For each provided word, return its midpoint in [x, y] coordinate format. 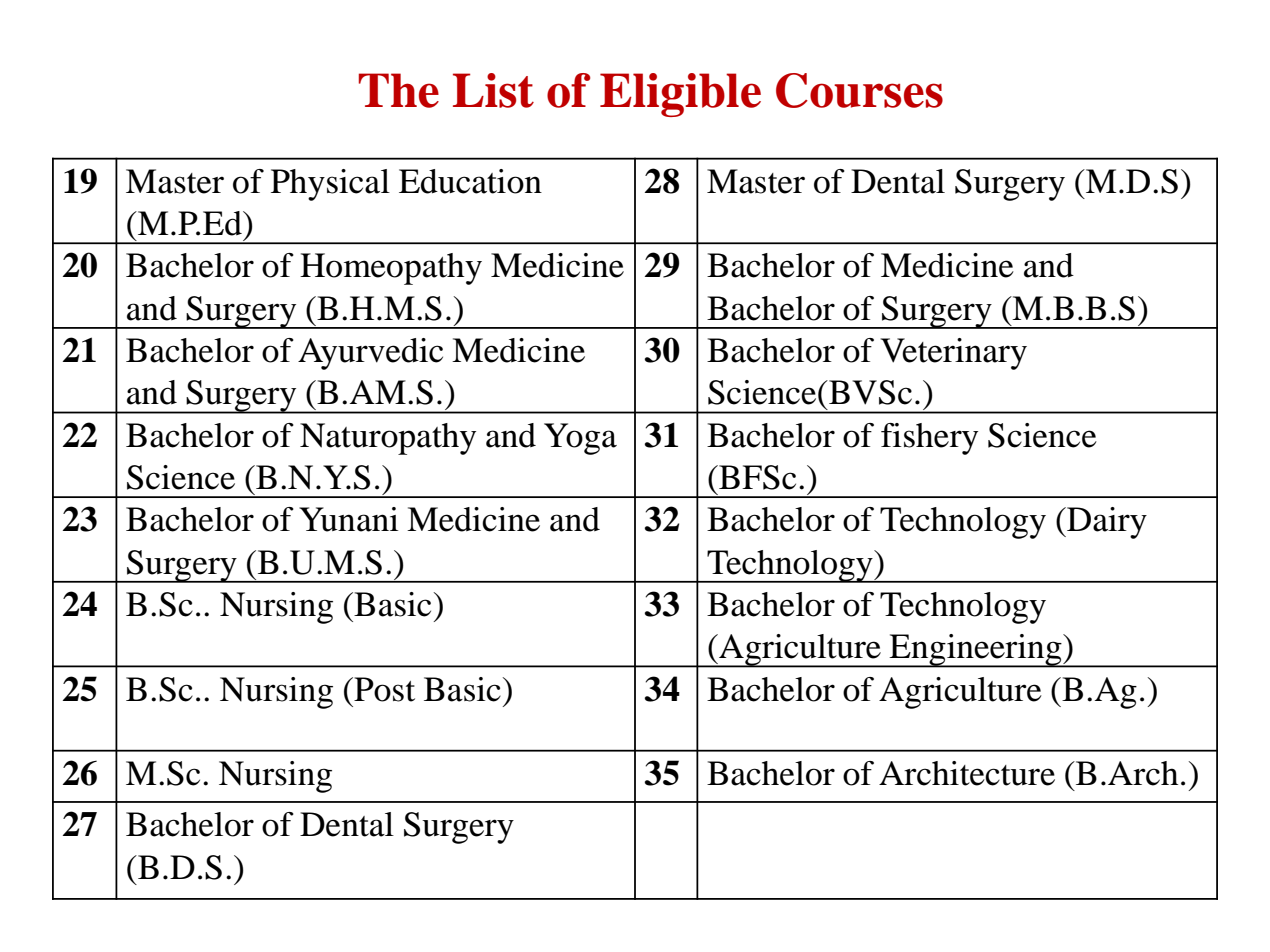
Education [470, 181]
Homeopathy [391, 269]
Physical [330, 185]
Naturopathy [388, 439]
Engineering [976, 651]
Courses [859, 90]
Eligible [680, 95]
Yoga [580, 439]
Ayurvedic [370, 354]
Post [383, 689]
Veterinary [953, 354]
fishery [929, 439]
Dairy [1106, 523]
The [399, 90]
